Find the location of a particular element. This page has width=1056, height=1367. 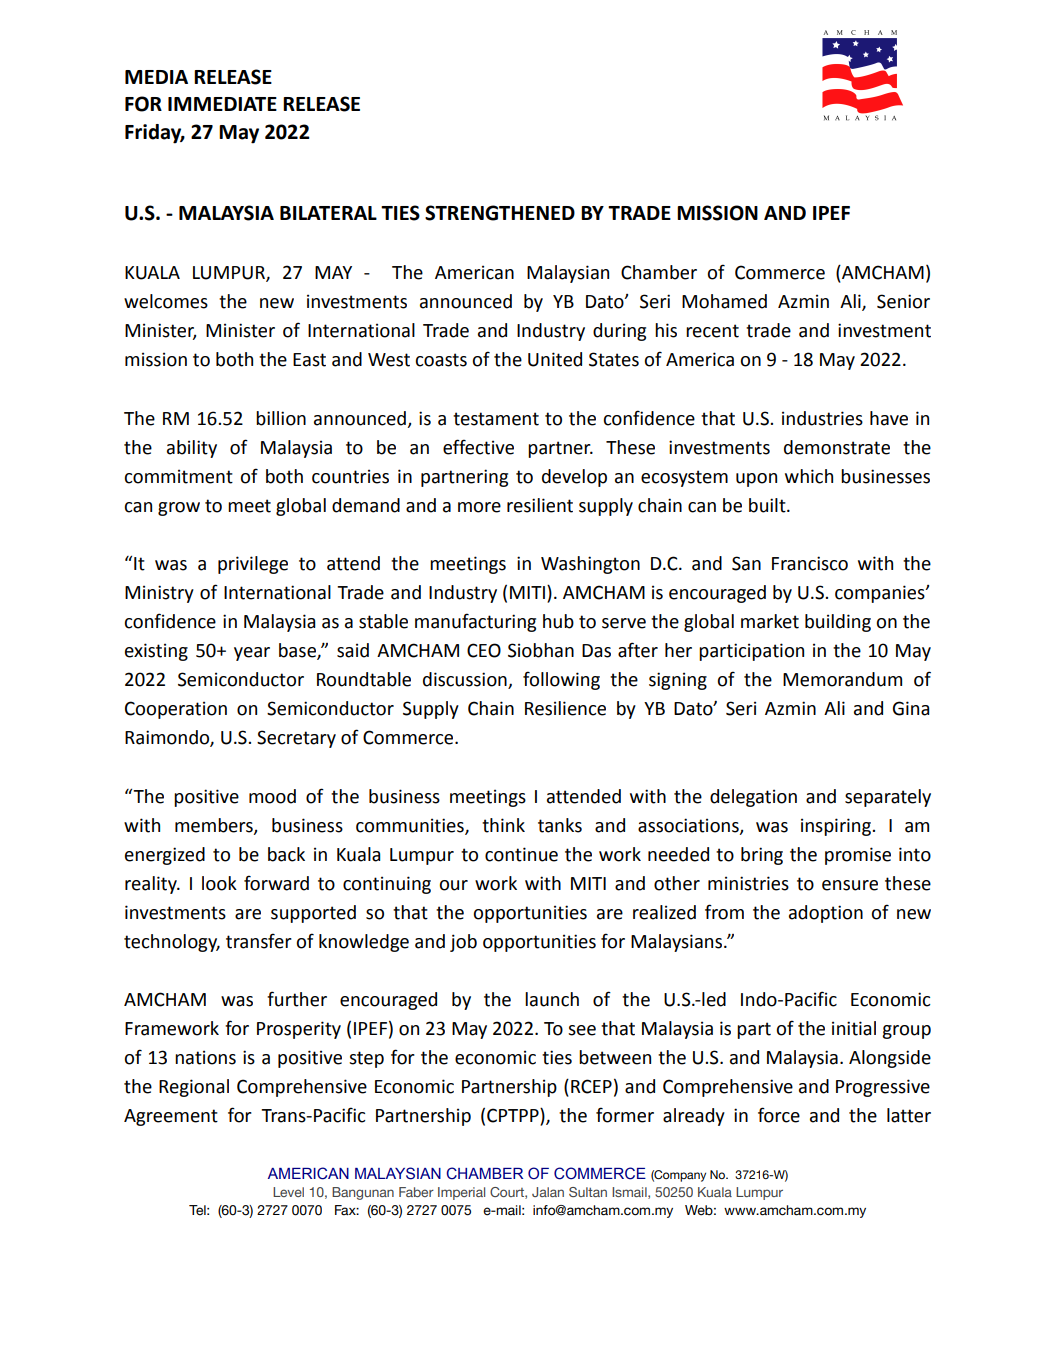

adoption is located at coordinates (826, 914).
